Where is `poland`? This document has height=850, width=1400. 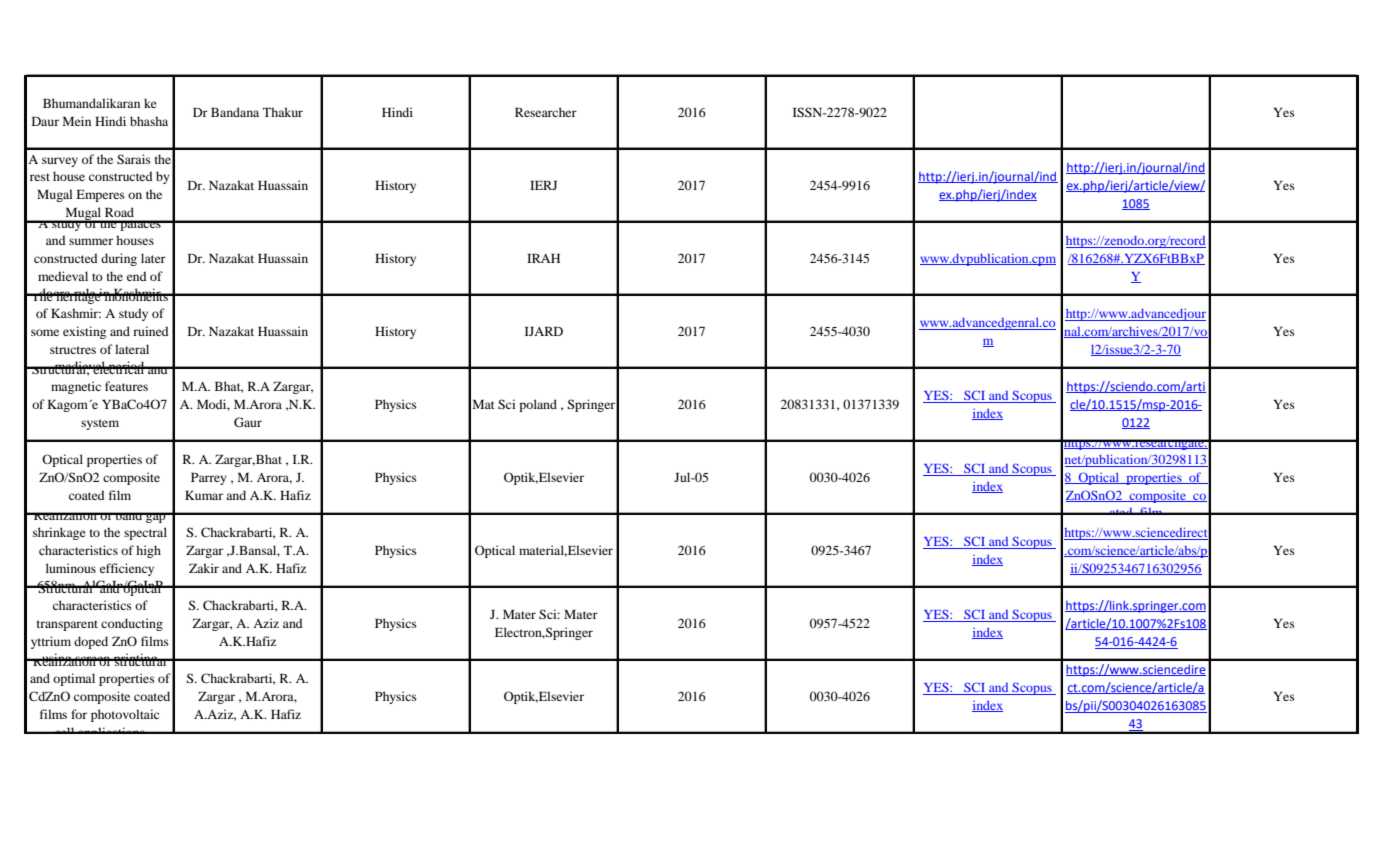
poland is located at coordinates (538, 405).
